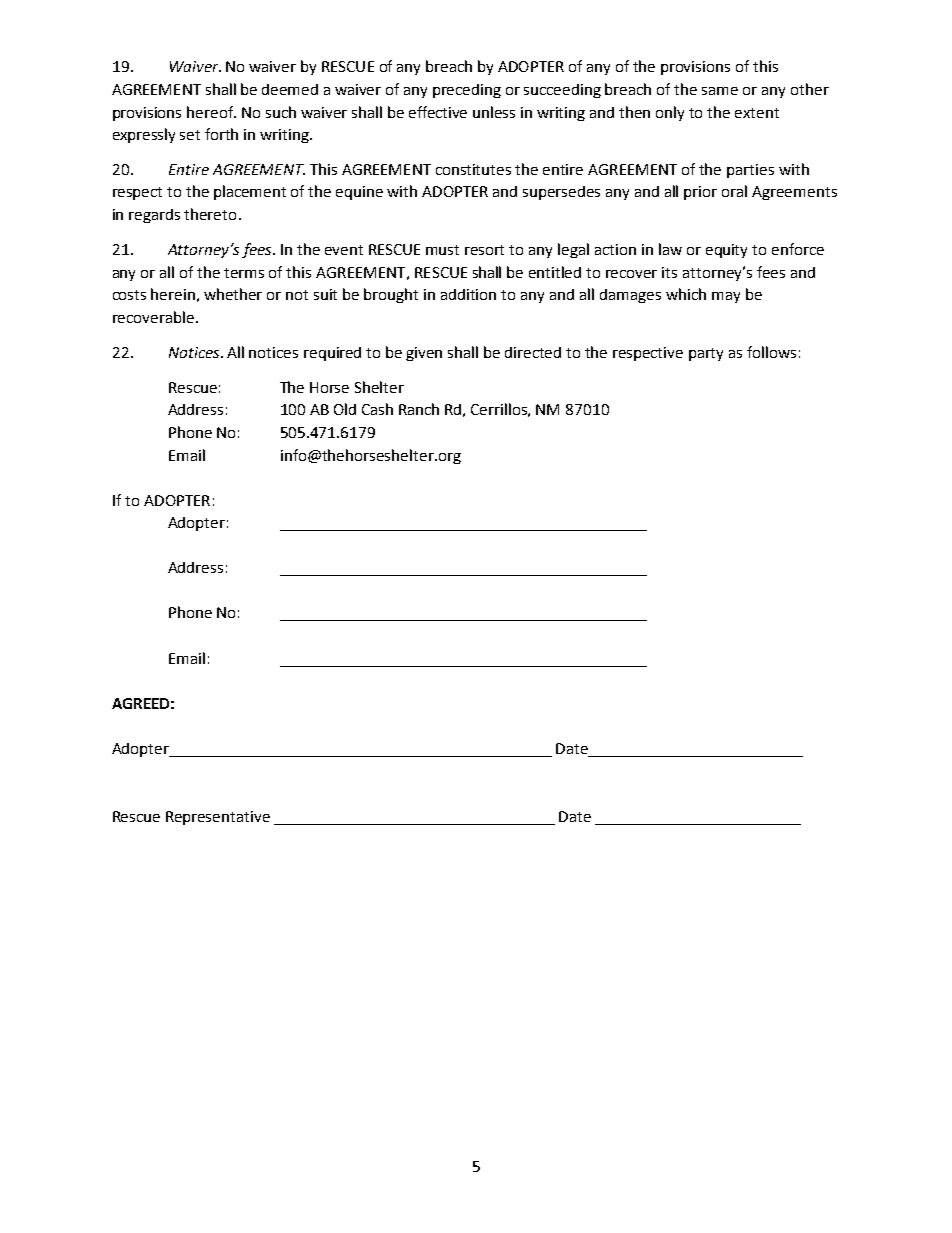 Image resolution: width=952 pixels, height=1233 pixels. Describe the element at coordinates (211, 112) in the screenshot. I see `hereof` at that location.
